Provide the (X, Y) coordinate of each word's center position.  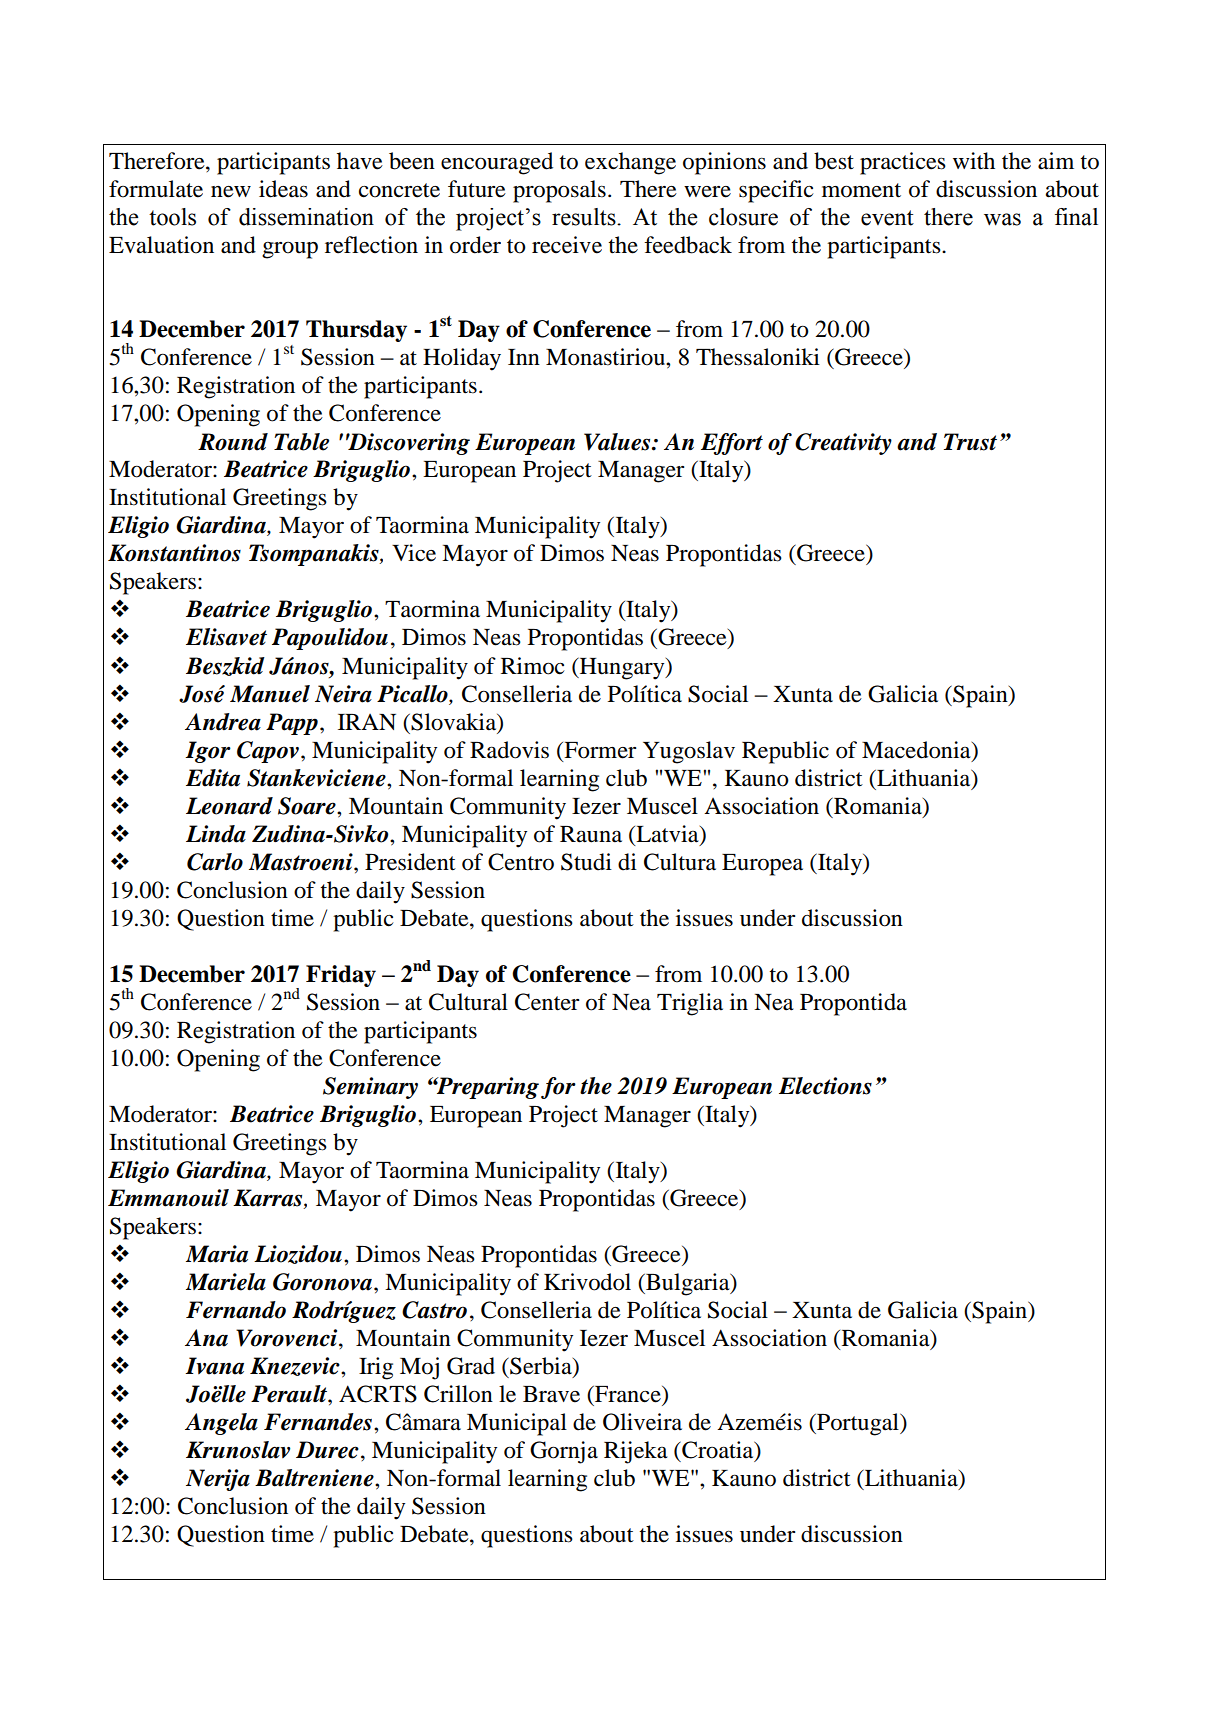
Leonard (229, 806)
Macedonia (917, 750)
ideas (283, 189)
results (585, 217)
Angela (221, 1424)
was (1002, 219)
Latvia (667, 834)
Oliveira (642, 1422)
